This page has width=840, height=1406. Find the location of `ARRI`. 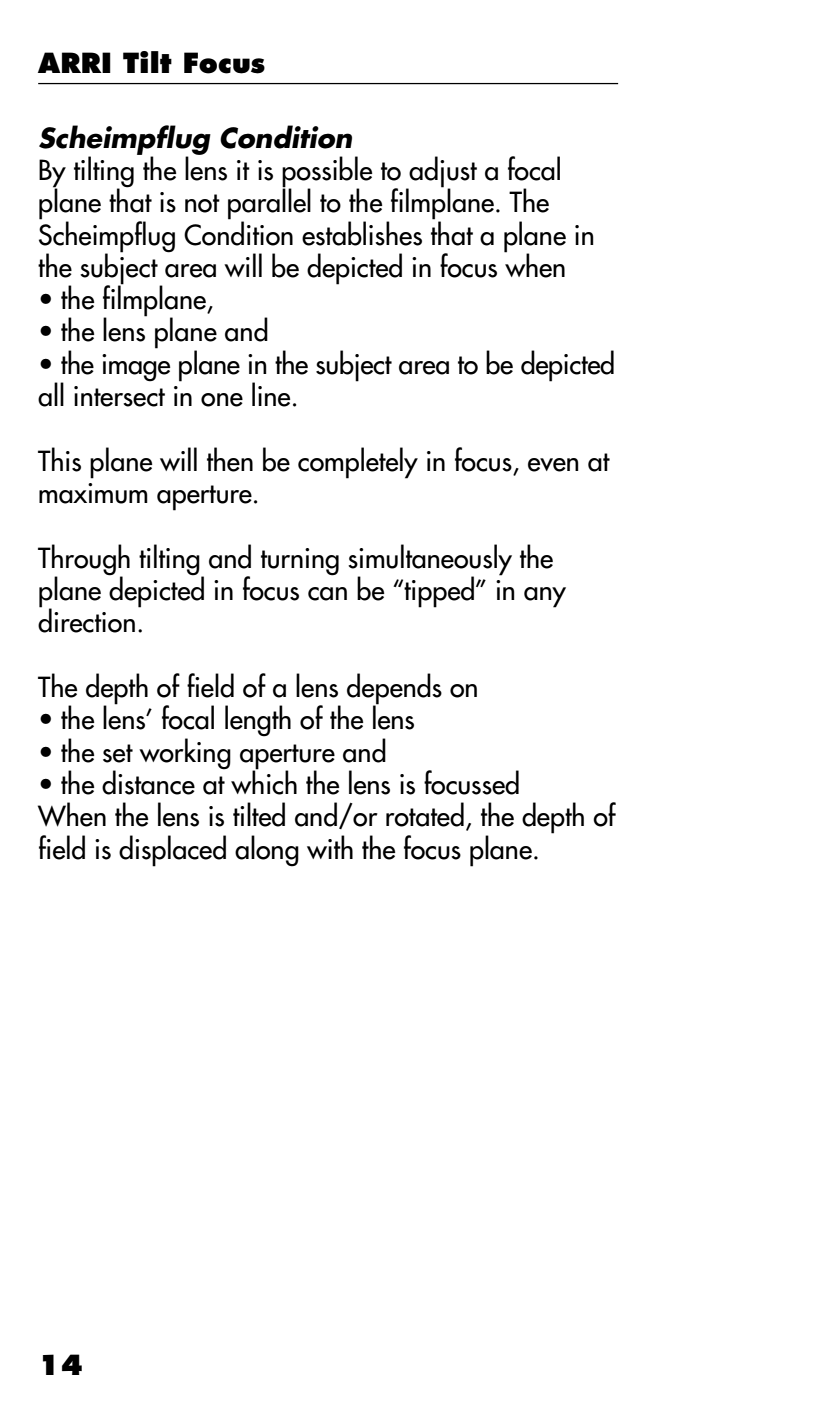

ARRI is located at coordinates (74, 62).
